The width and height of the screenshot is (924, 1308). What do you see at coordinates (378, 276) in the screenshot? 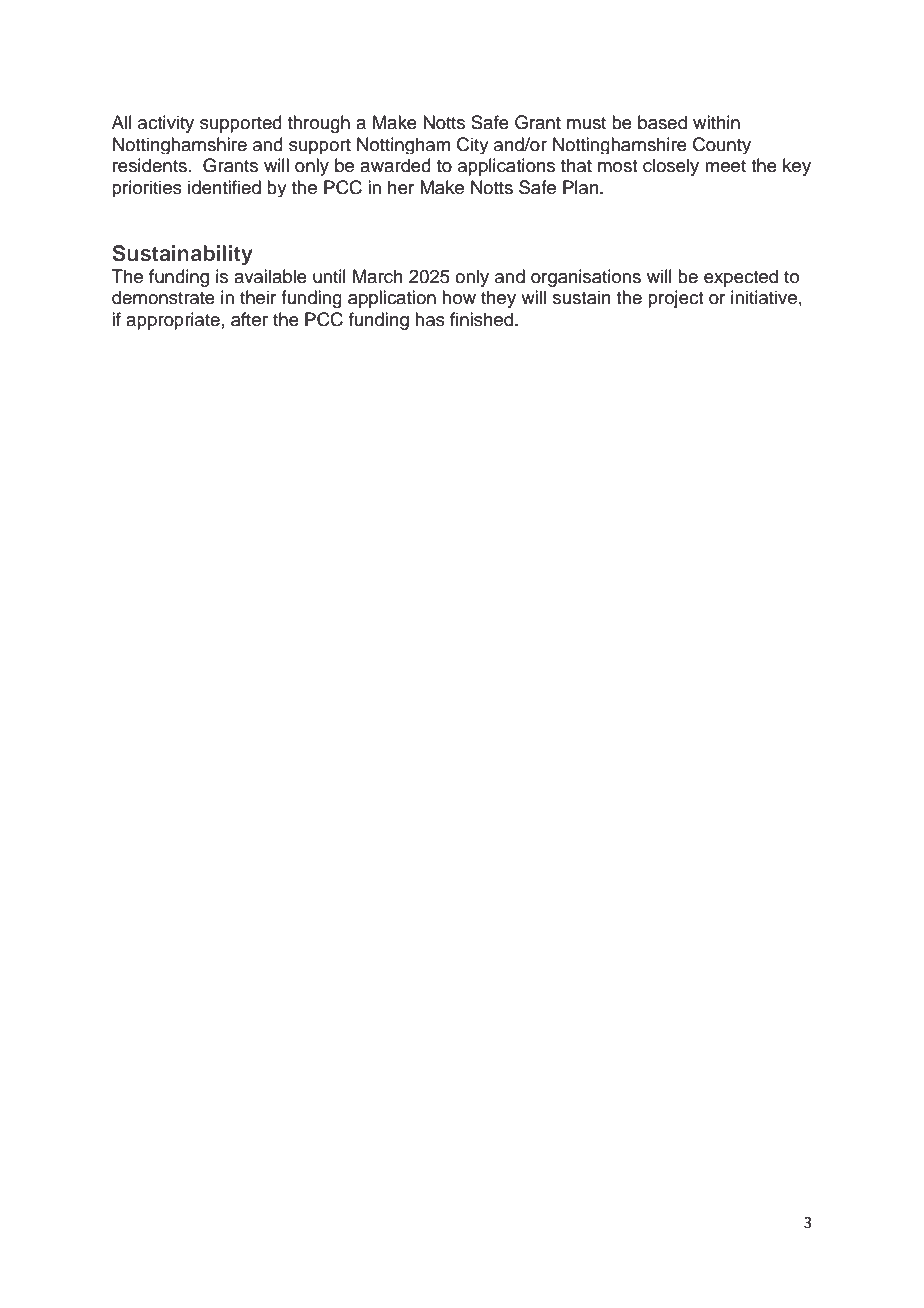
I see `March` at bounding box center [378, 276].
